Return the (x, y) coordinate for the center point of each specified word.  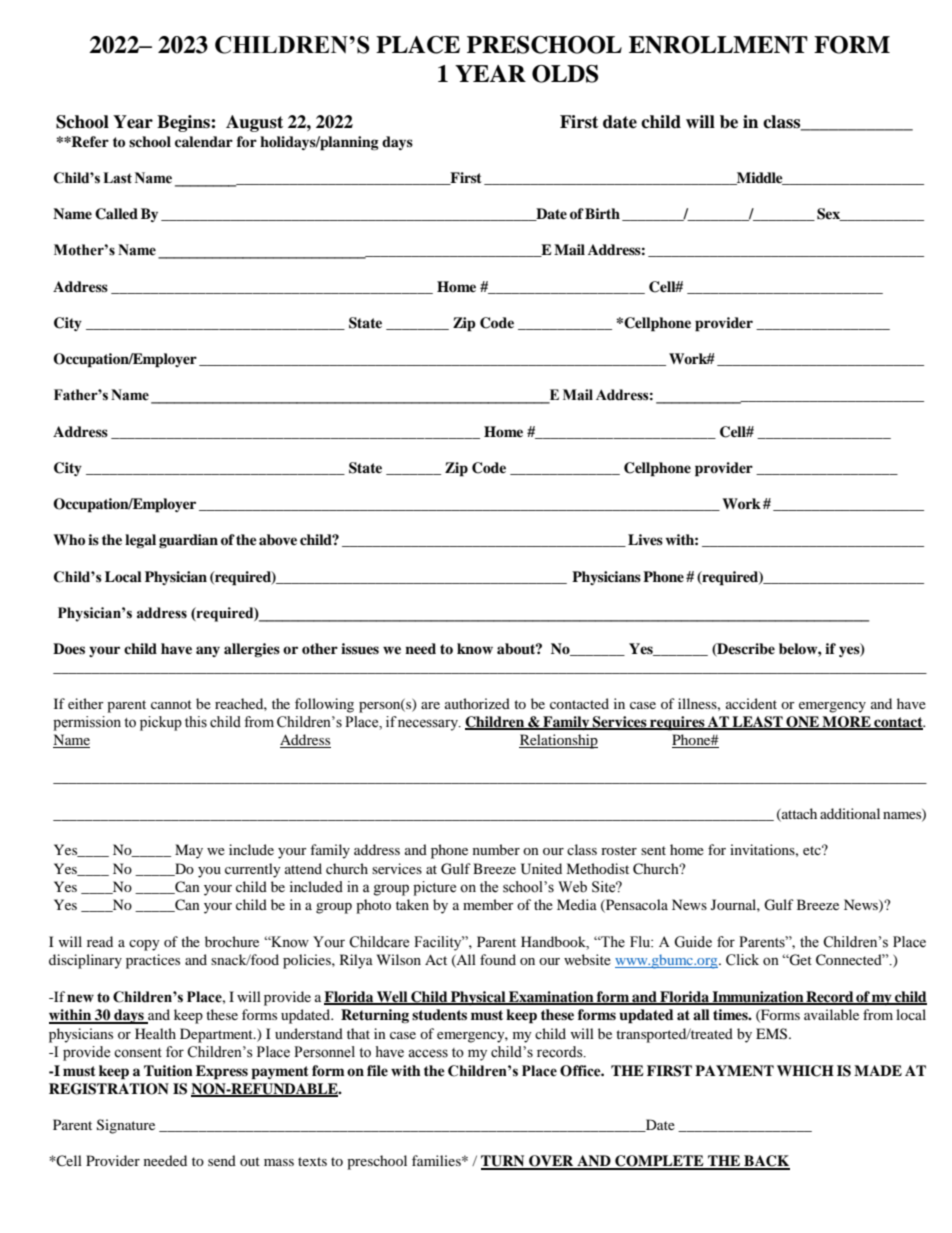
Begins (184, 123)
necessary (429, 725)
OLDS (565, 74)
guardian (188, 541)
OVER (551, 1162)
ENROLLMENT (718, 45)
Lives (645, 539)
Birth (602, 213)
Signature (126, 1126)
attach (798, 814)
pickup (161, 723)
